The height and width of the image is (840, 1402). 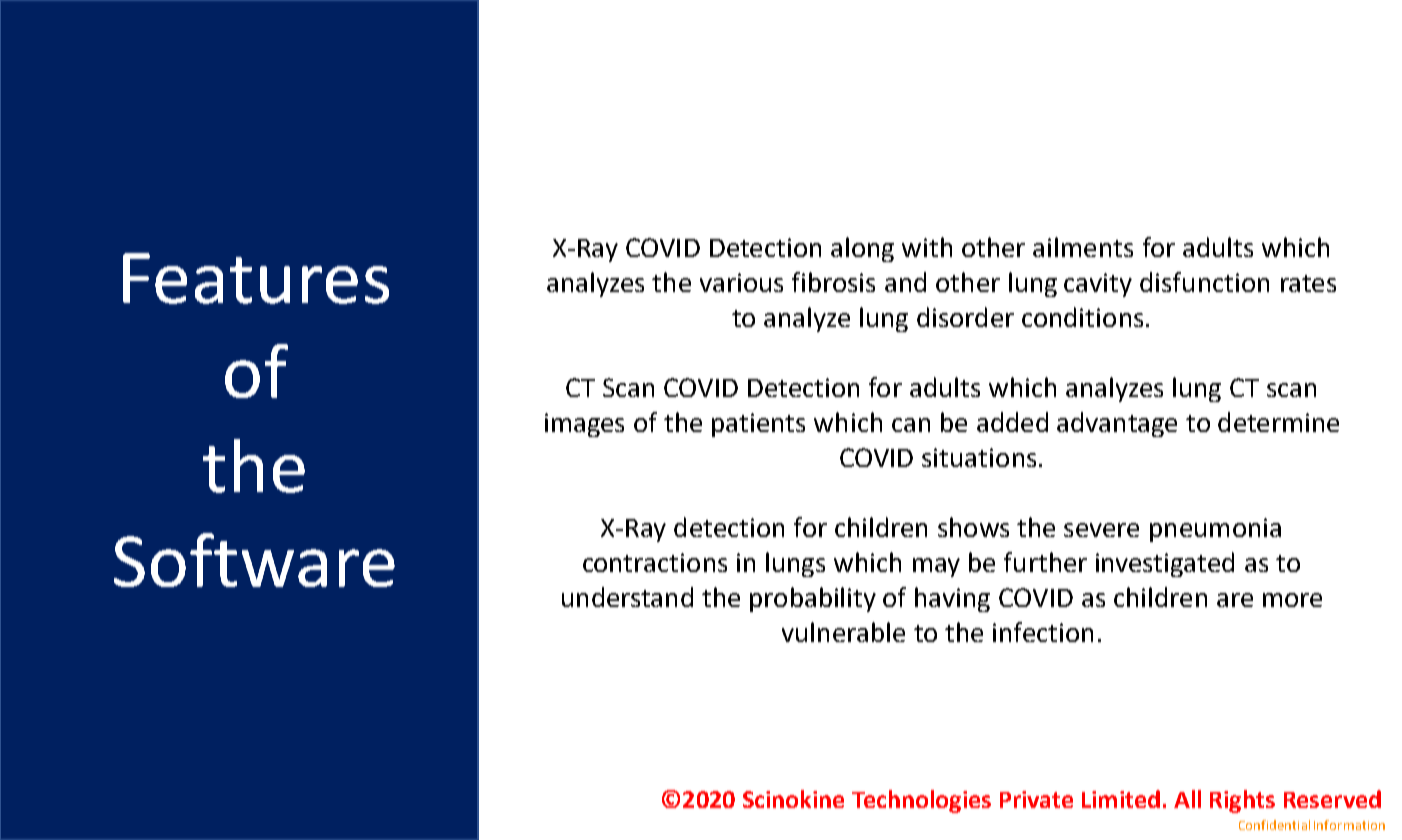 I want to click on disfunction, so click(x=1204, y=282).
